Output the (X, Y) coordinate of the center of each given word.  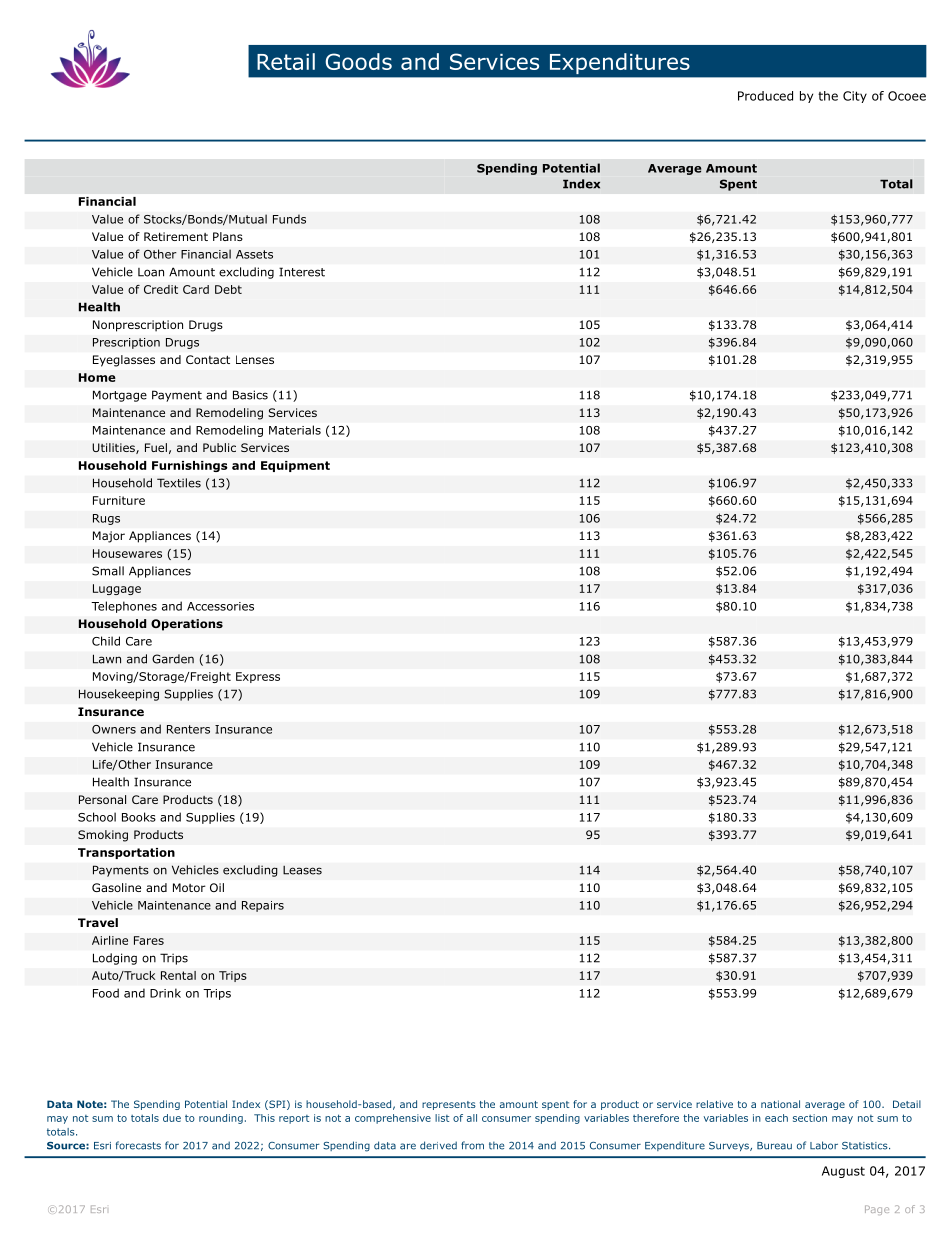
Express (258, 677)
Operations (187, 625)
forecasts (138, 1145)
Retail (286, 61)
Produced (765, 96)
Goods (358, 61)
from (472, 1145)
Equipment (295, 466)
